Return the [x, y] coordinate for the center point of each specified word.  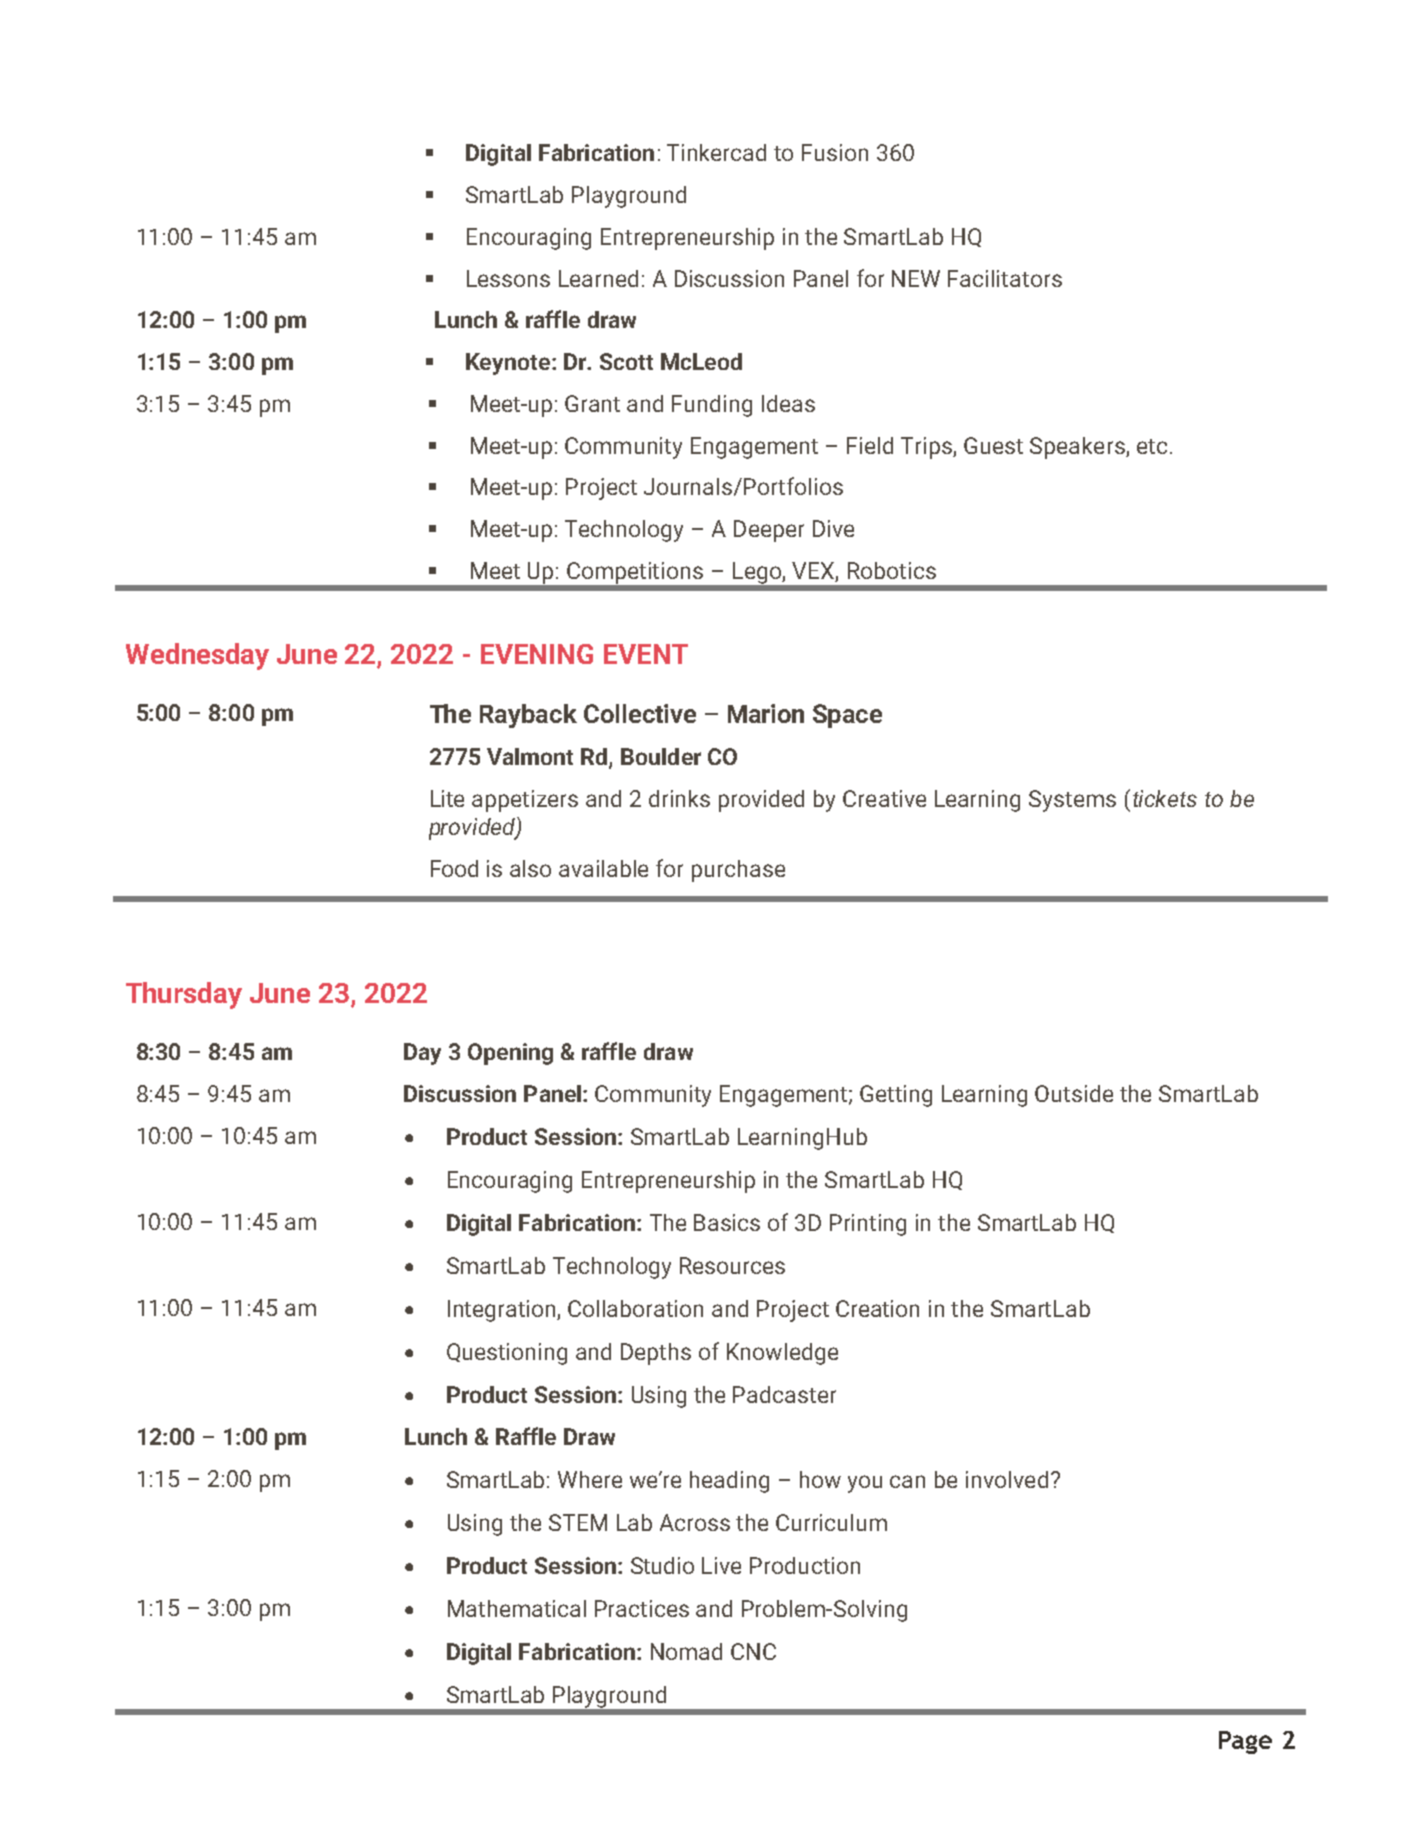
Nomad [686, 1651]
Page [1245, 1742]
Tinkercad [716, 152]
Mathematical [517, 1608]
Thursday [184, 995]
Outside [1074, 1093]
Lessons [508, 278]
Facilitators [1005, 278]
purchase [738, 871]
